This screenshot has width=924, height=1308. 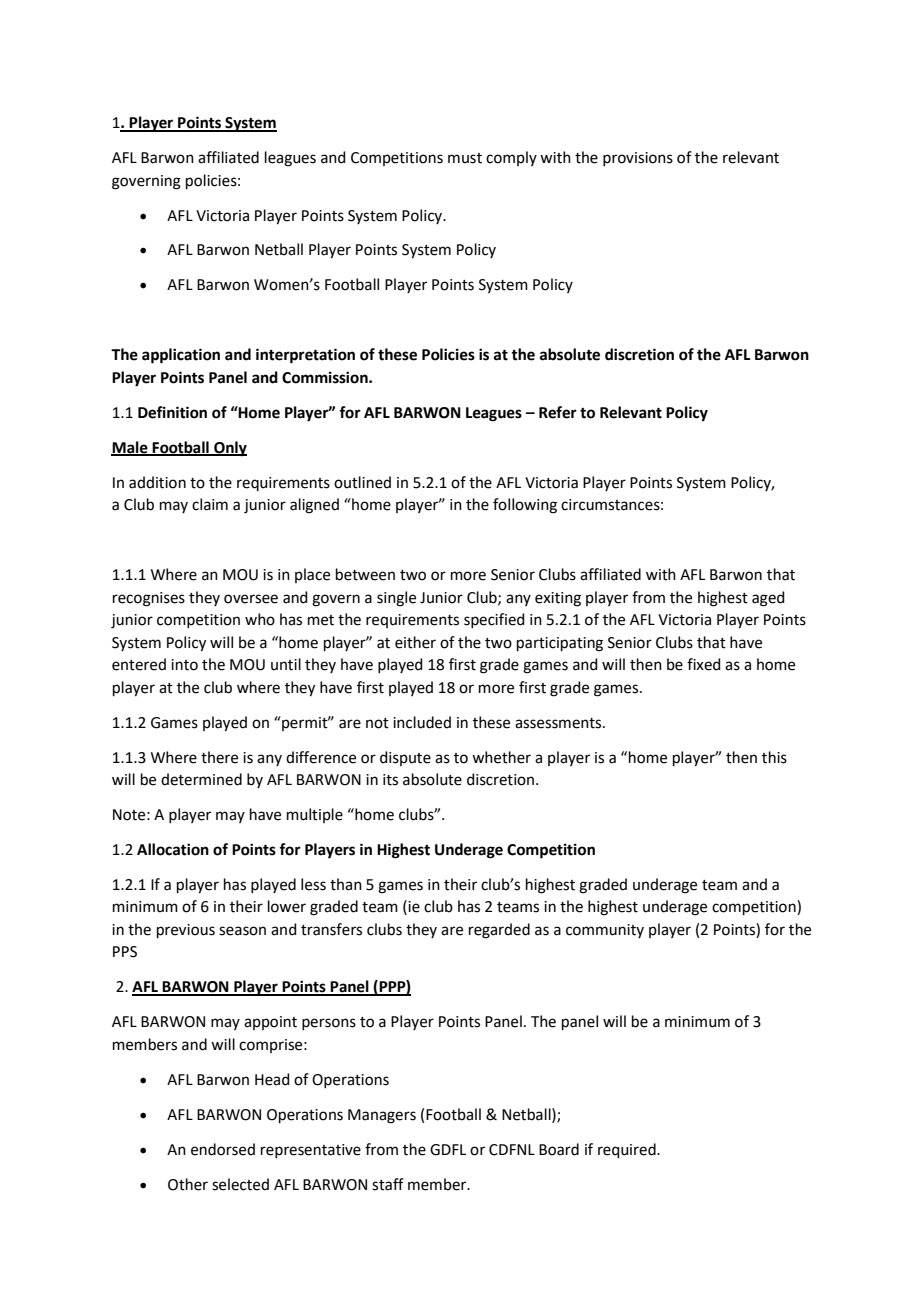 I want to click on regarded, so click(x=499, y=931).
